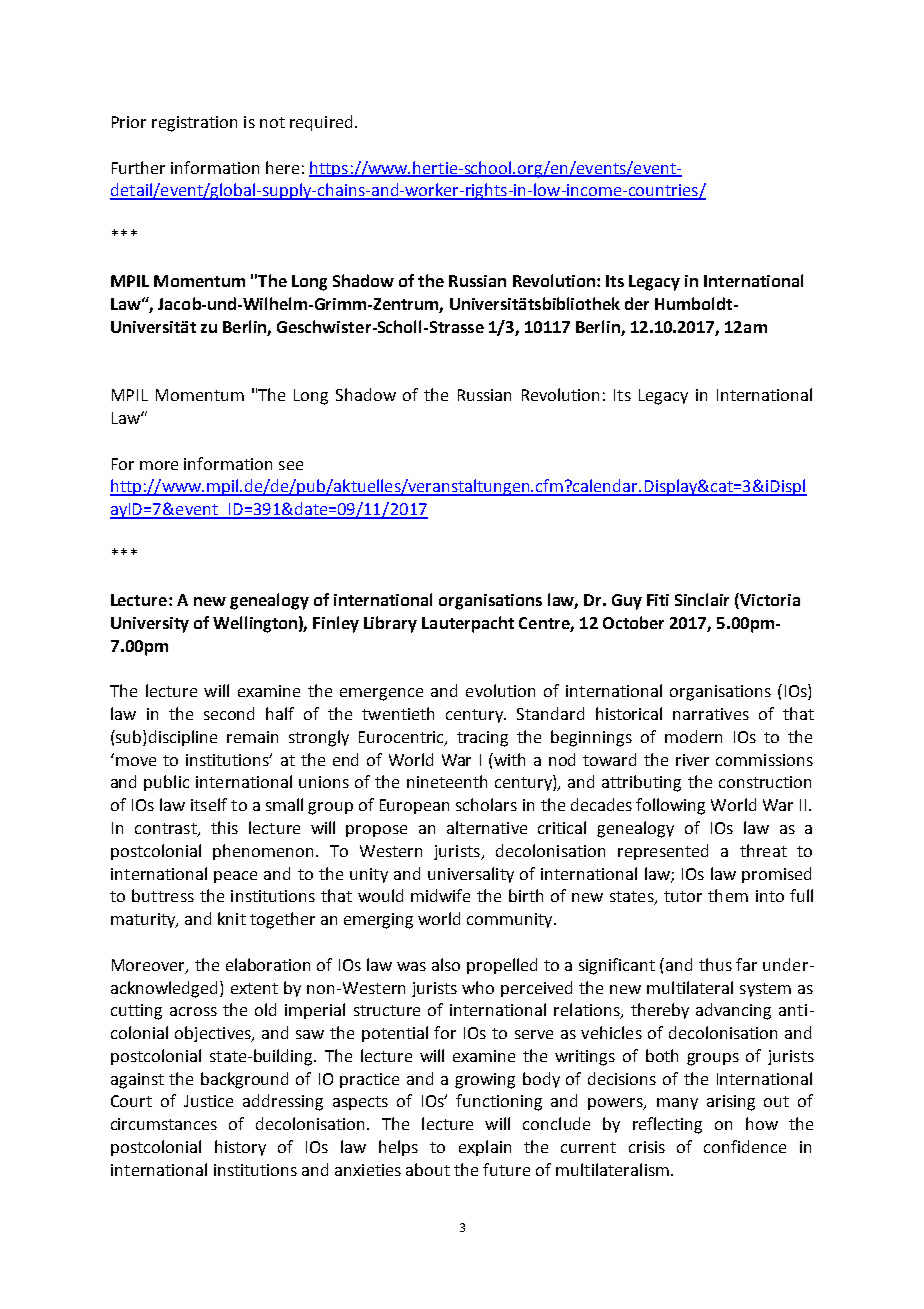  I want to click on explain, so click(485, 1148).
